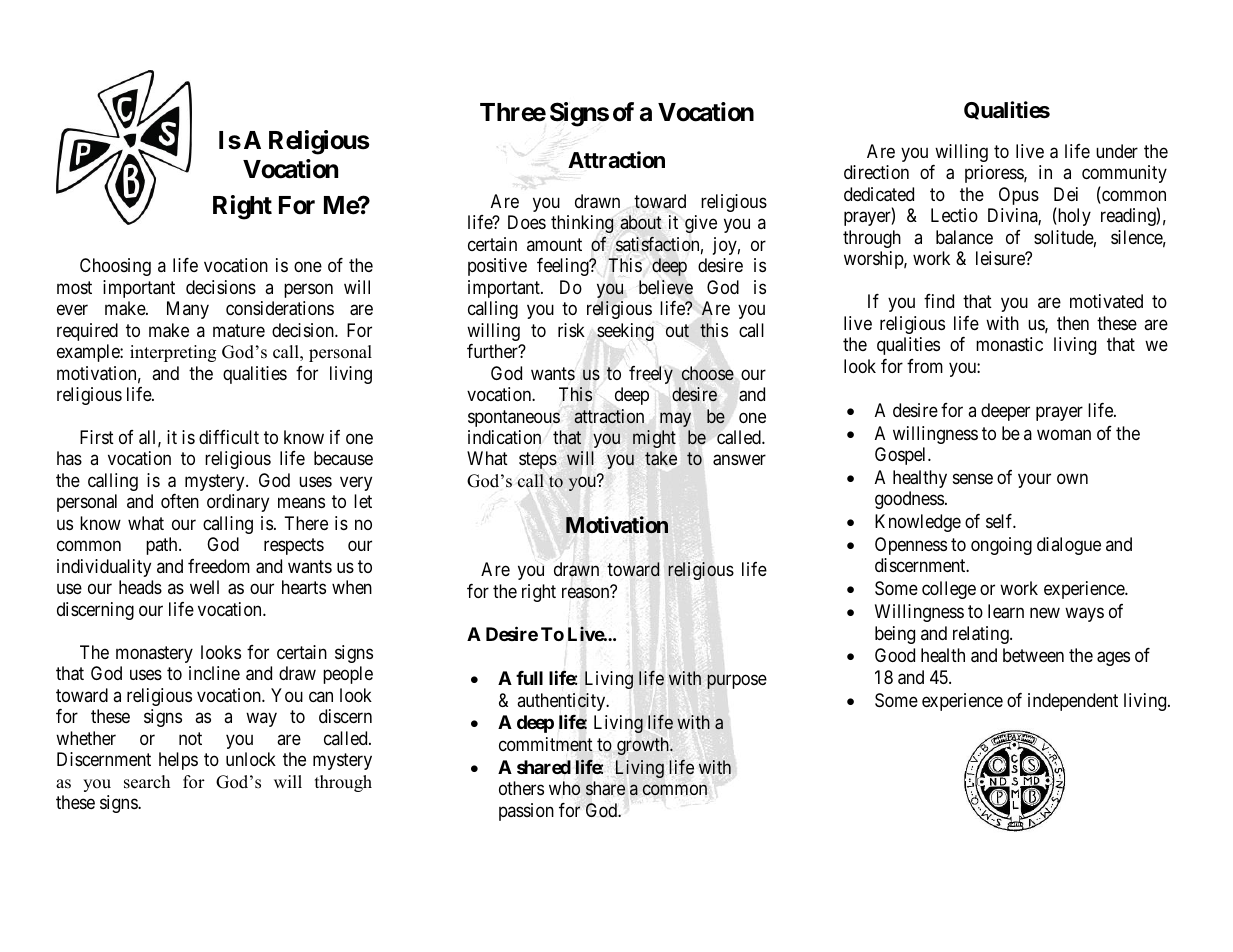  What do you see at coordinates (204, 587) in the screenshot?
I see `well` at bounding box center [204, 587].
